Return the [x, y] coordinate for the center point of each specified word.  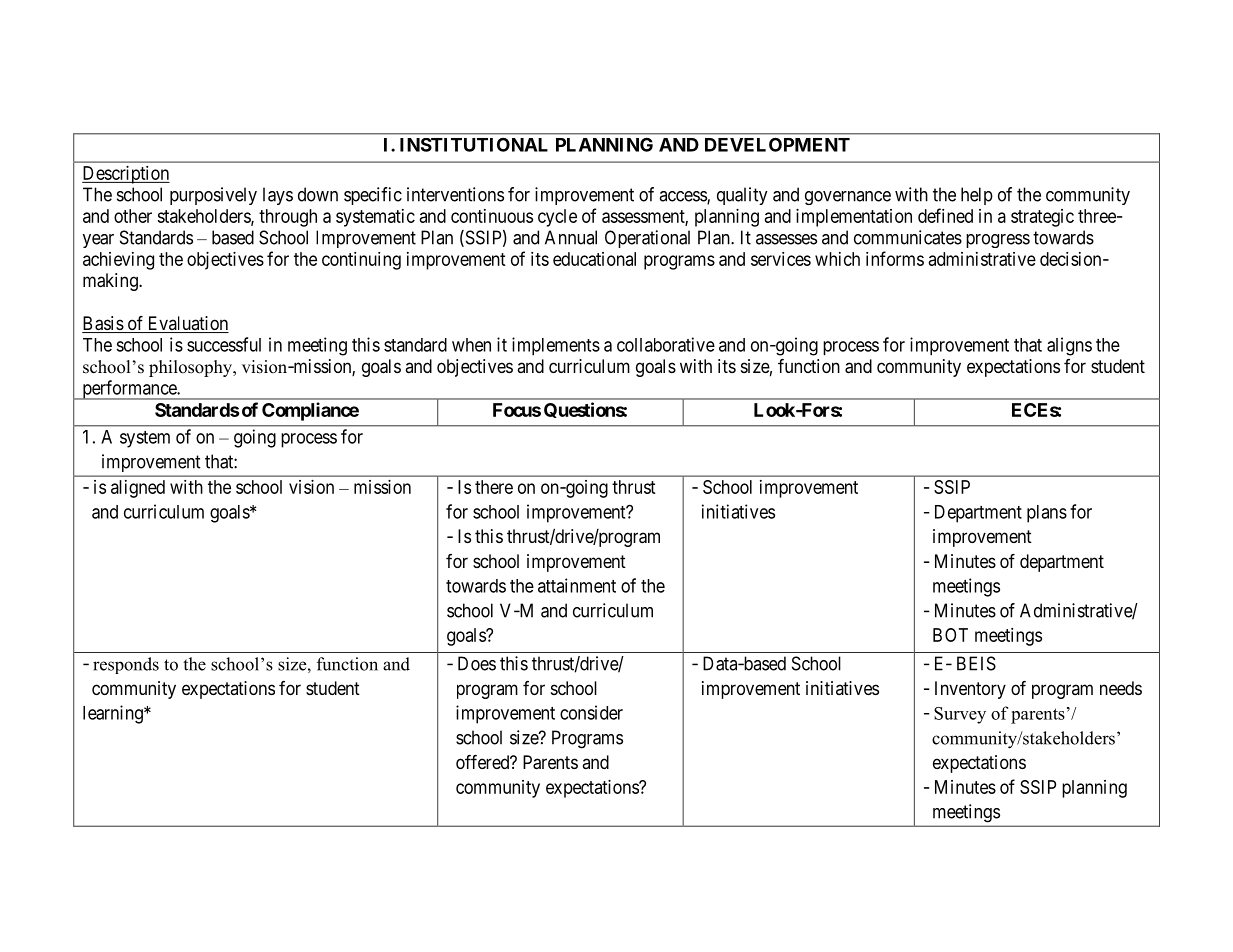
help [977, 196]
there [494, 487]
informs [895, 258]
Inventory [970, 690]
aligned [138, 489]
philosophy [192, 368]
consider [591, 712]
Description [126, 175]
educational [594, 259]
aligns [1069, 346]
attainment [577, 585]
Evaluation [187, 324]
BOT [950, 635]
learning [114, 714]
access [683, 197]
